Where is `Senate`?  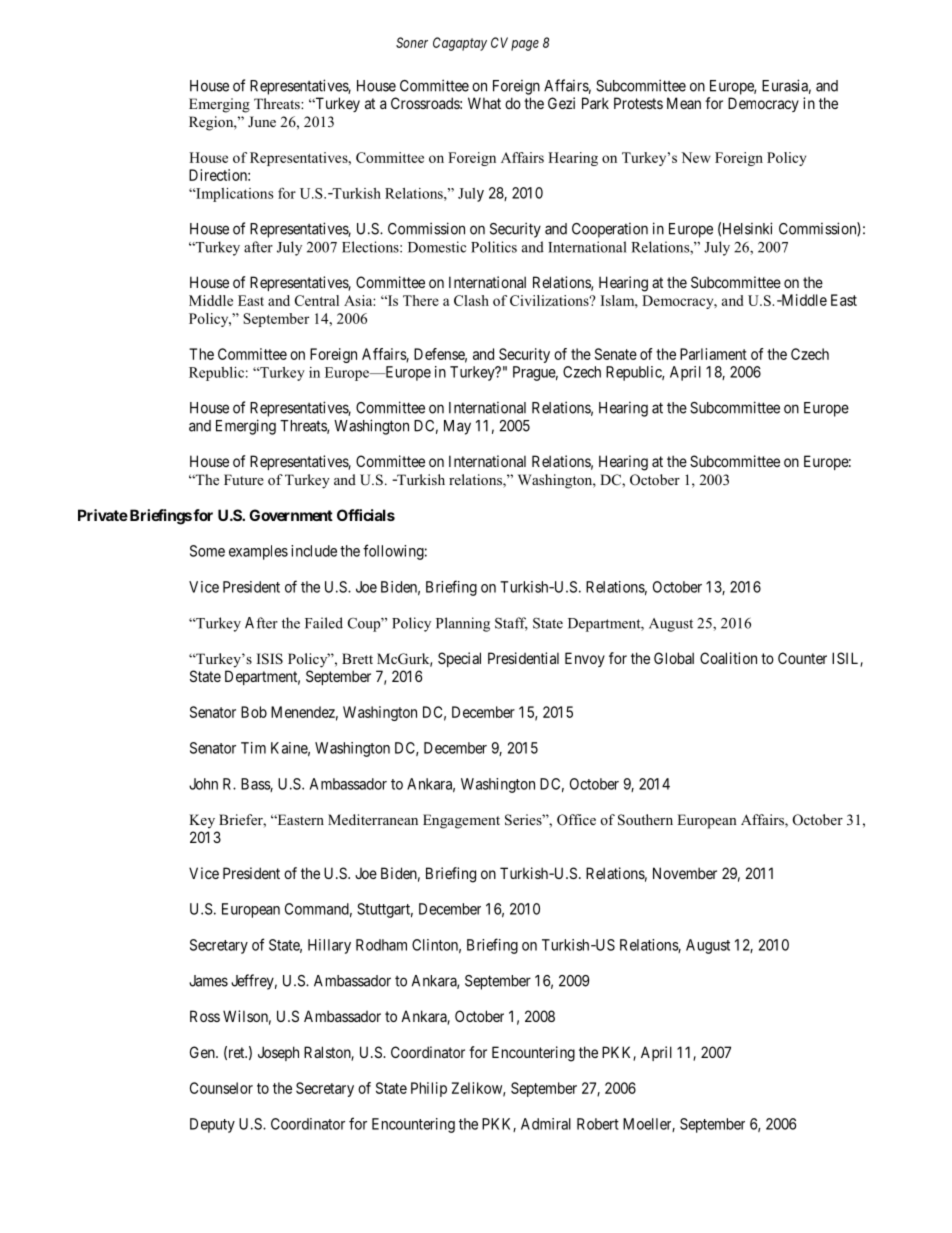
Senate is located at coordinates (616, 354).
